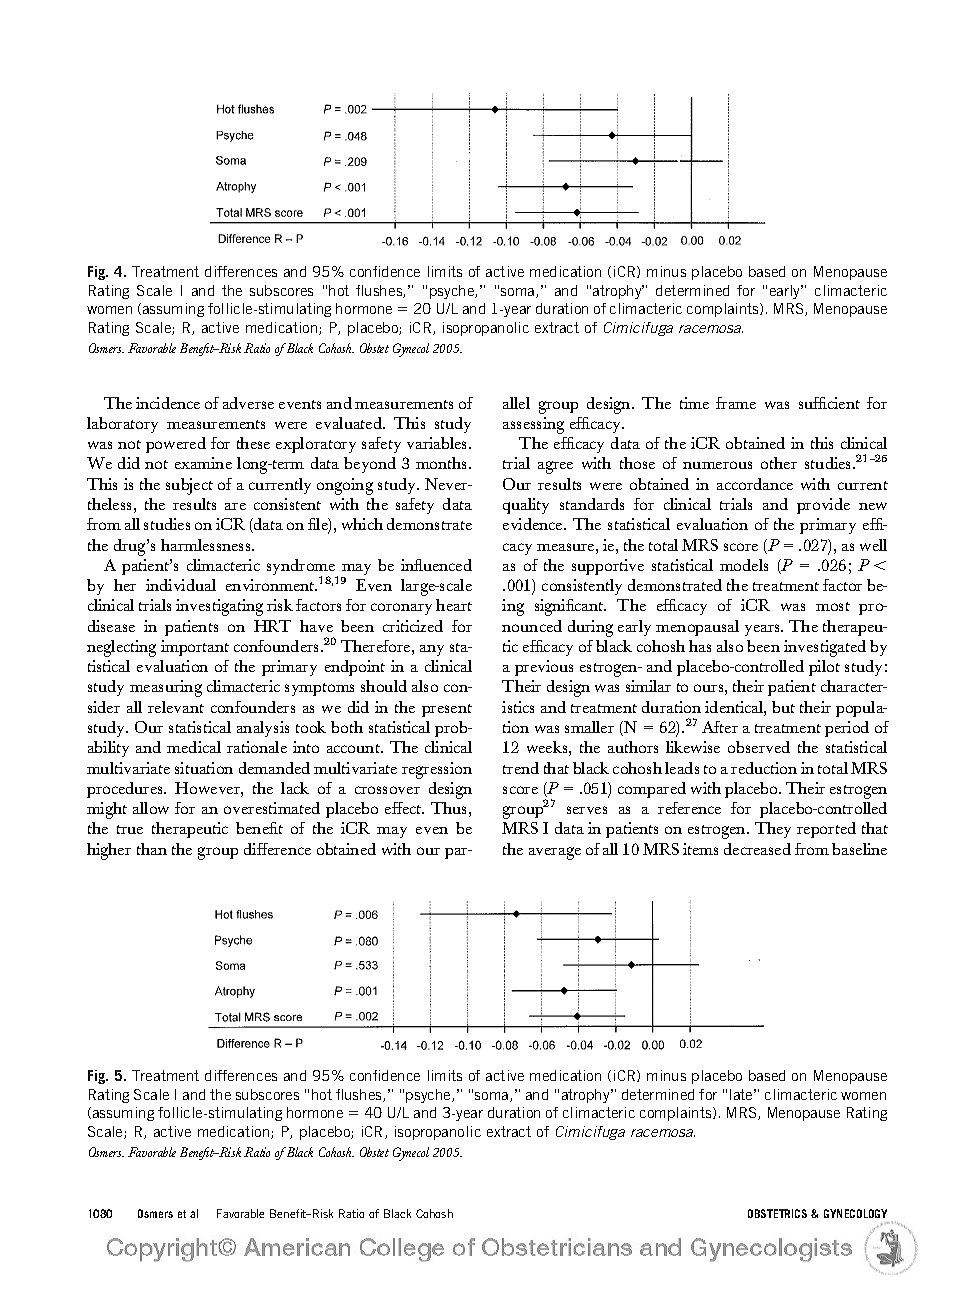 The height and width of the document is (1308, 973). I want to click on influenced, so click(436, 565).
